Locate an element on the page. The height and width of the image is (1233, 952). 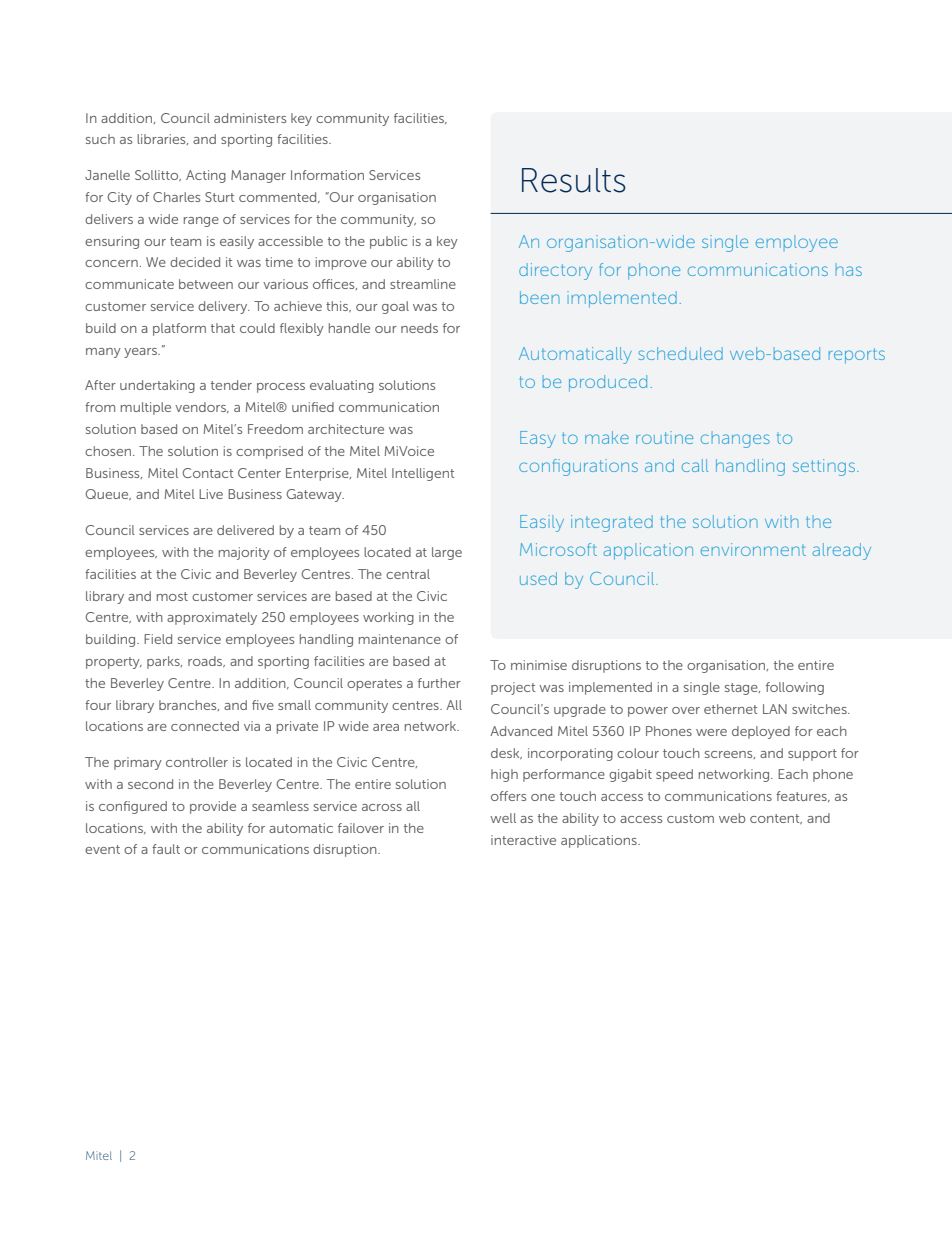
Contact is located at coordinates (208, 473).
